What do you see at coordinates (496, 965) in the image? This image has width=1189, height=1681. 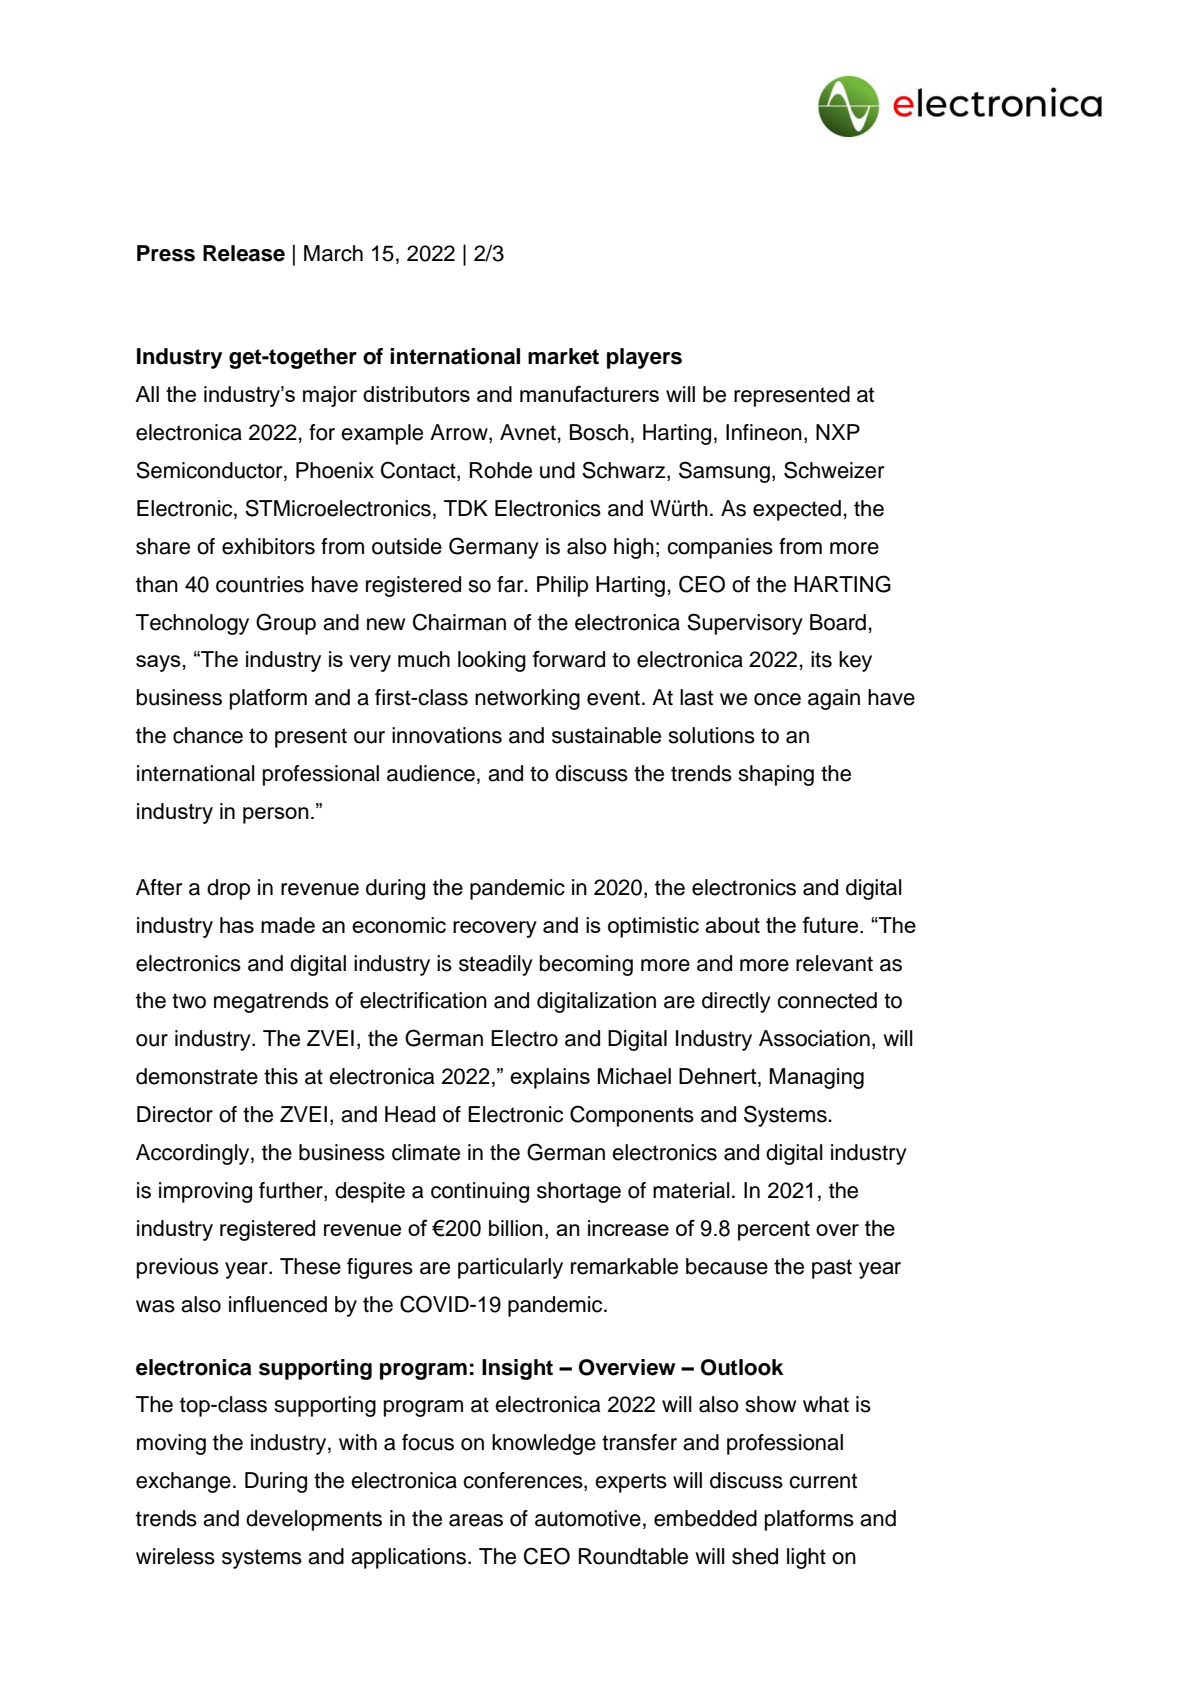 I see `steadily` at bounding box center [496, 965].
